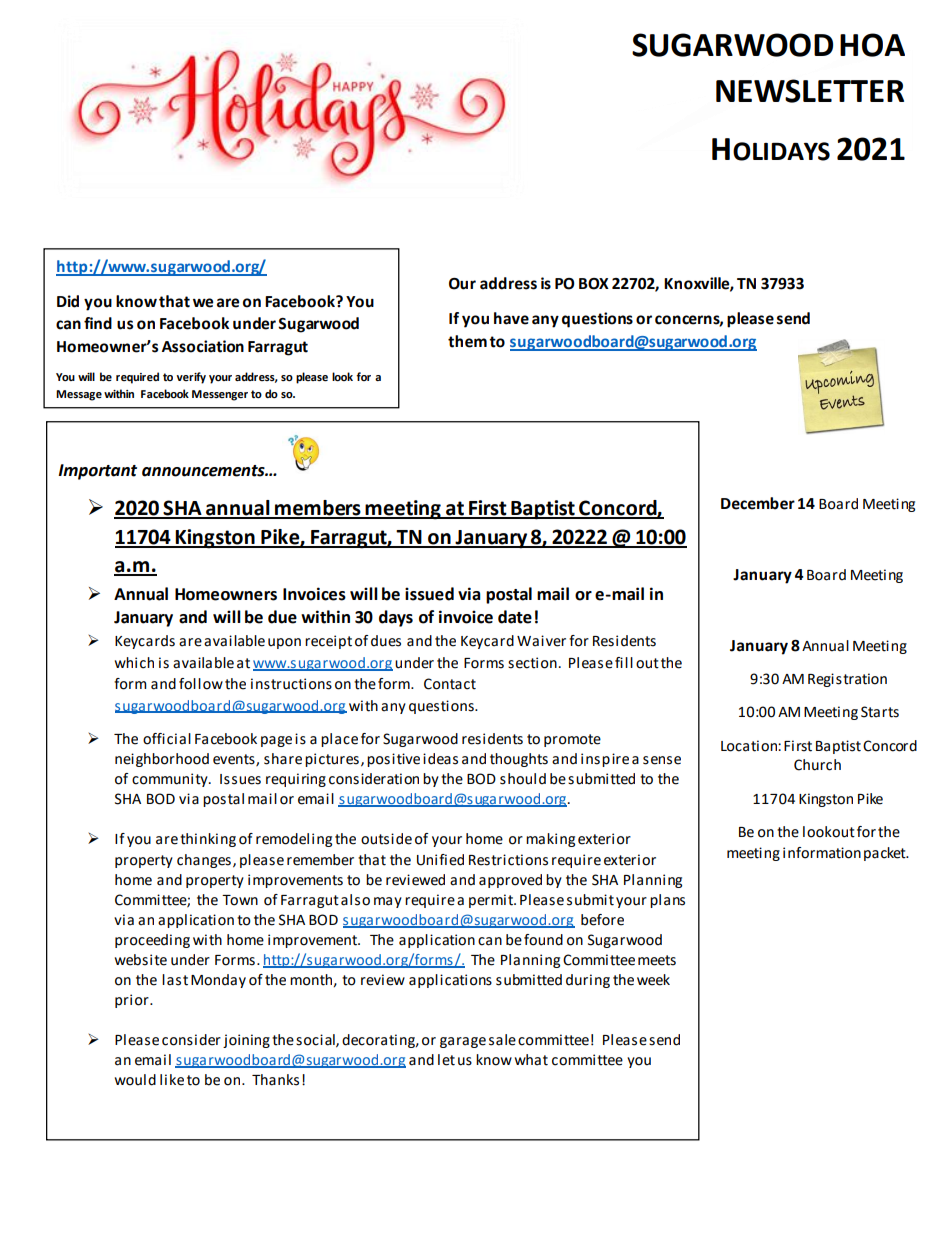 The height and width of the page is (1233, 952). What do you see at coordinates (467, 341) in the page?
I see `them` at bounding box center [467, 341].
